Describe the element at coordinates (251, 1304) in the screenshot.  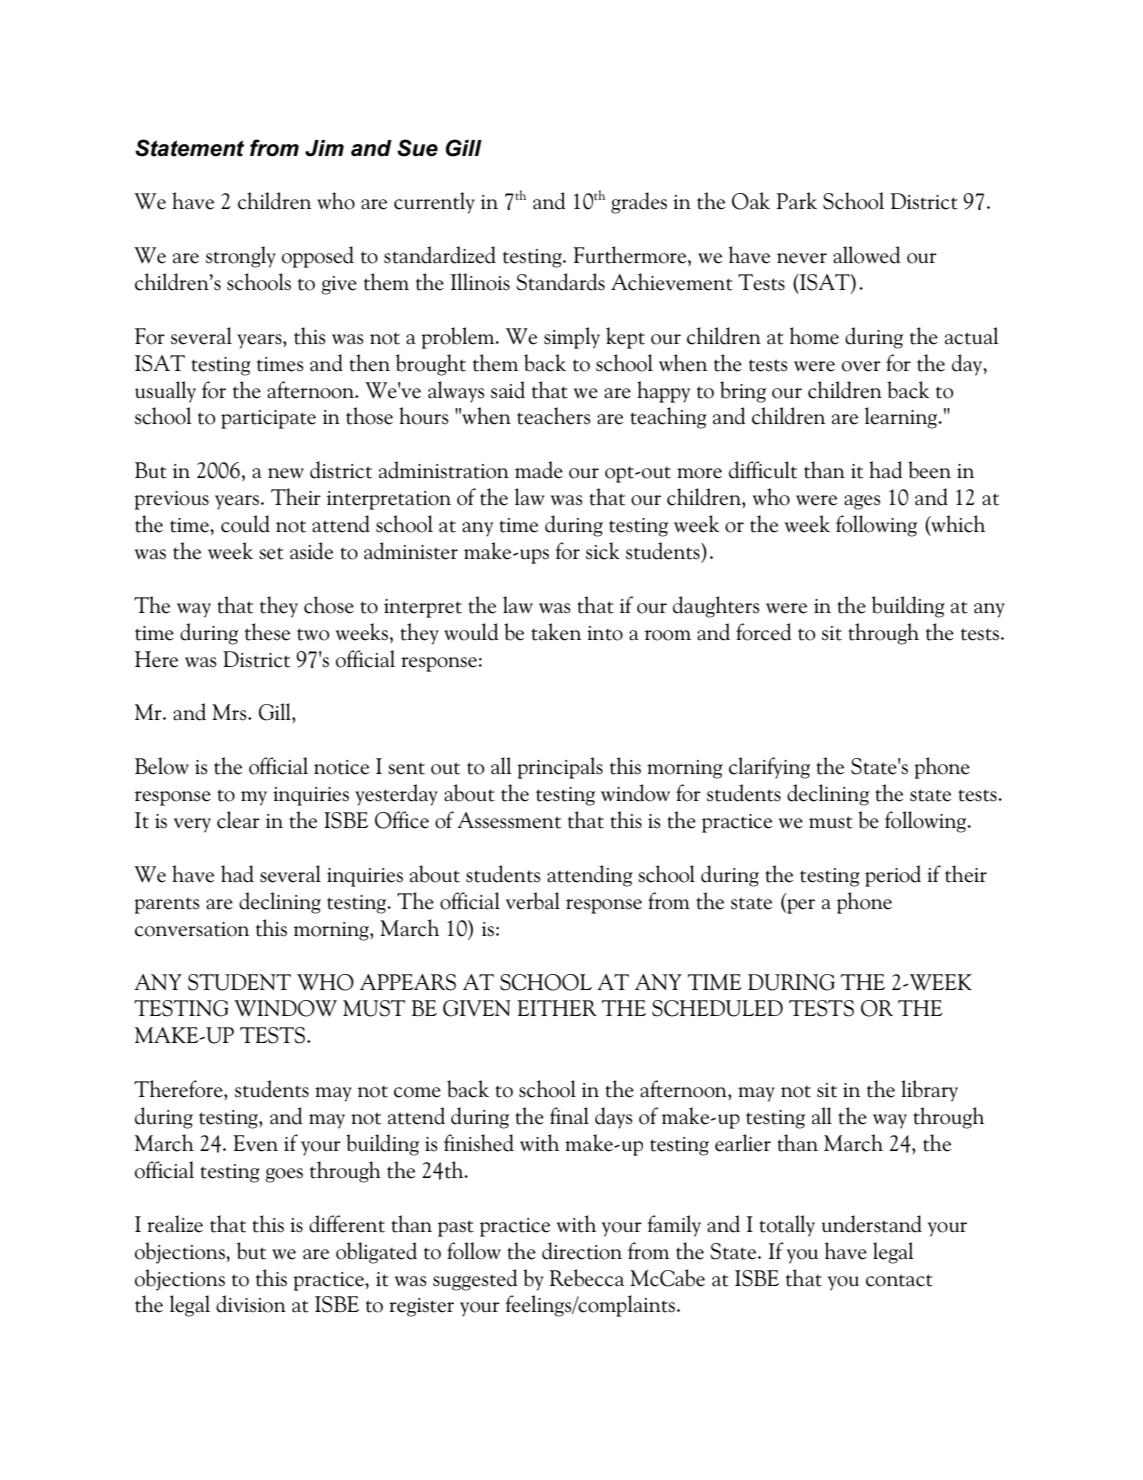
I see `division` at that location.
